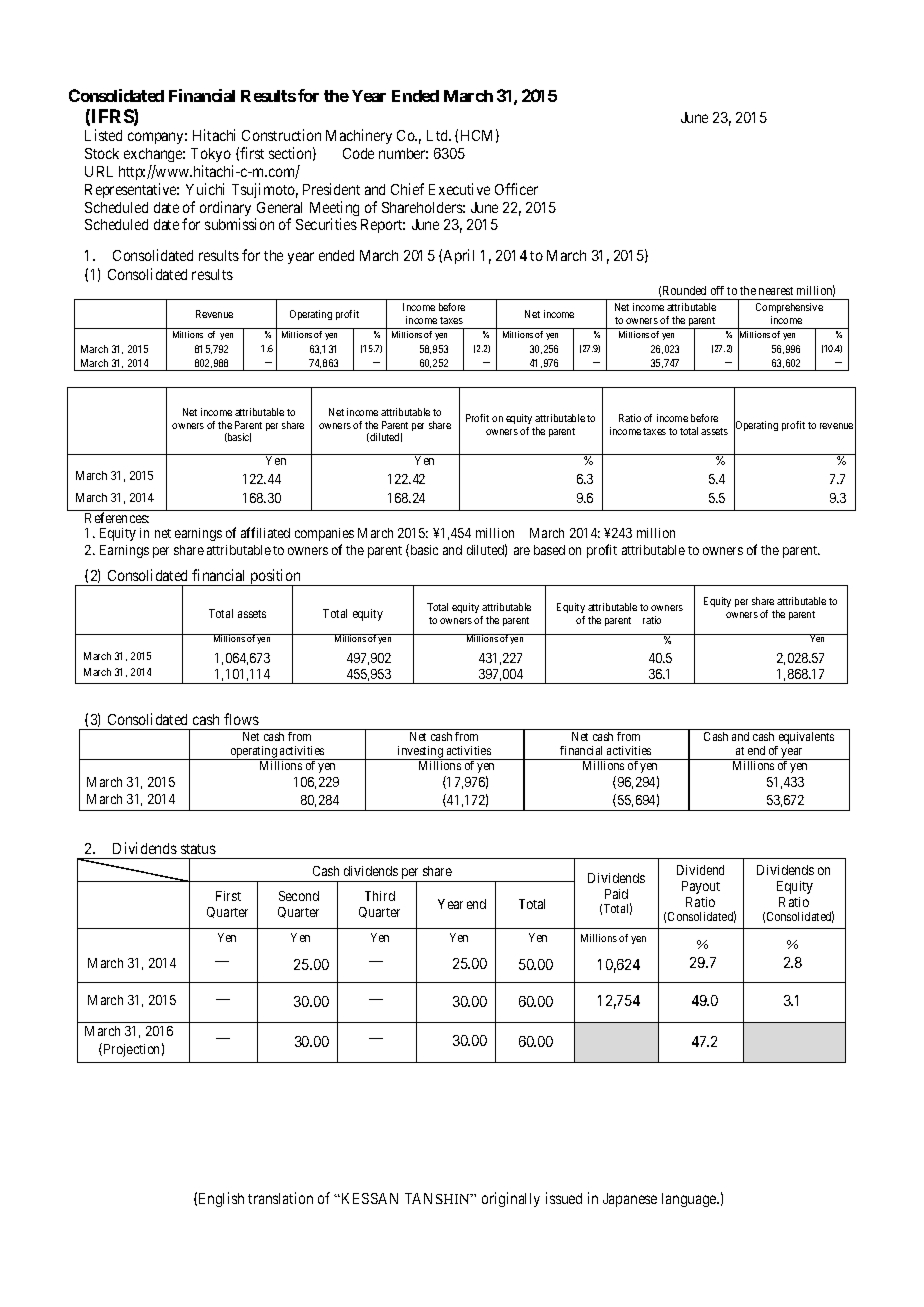 This document has width=924, height=1307. I want to click on status, so click(198, 849).
